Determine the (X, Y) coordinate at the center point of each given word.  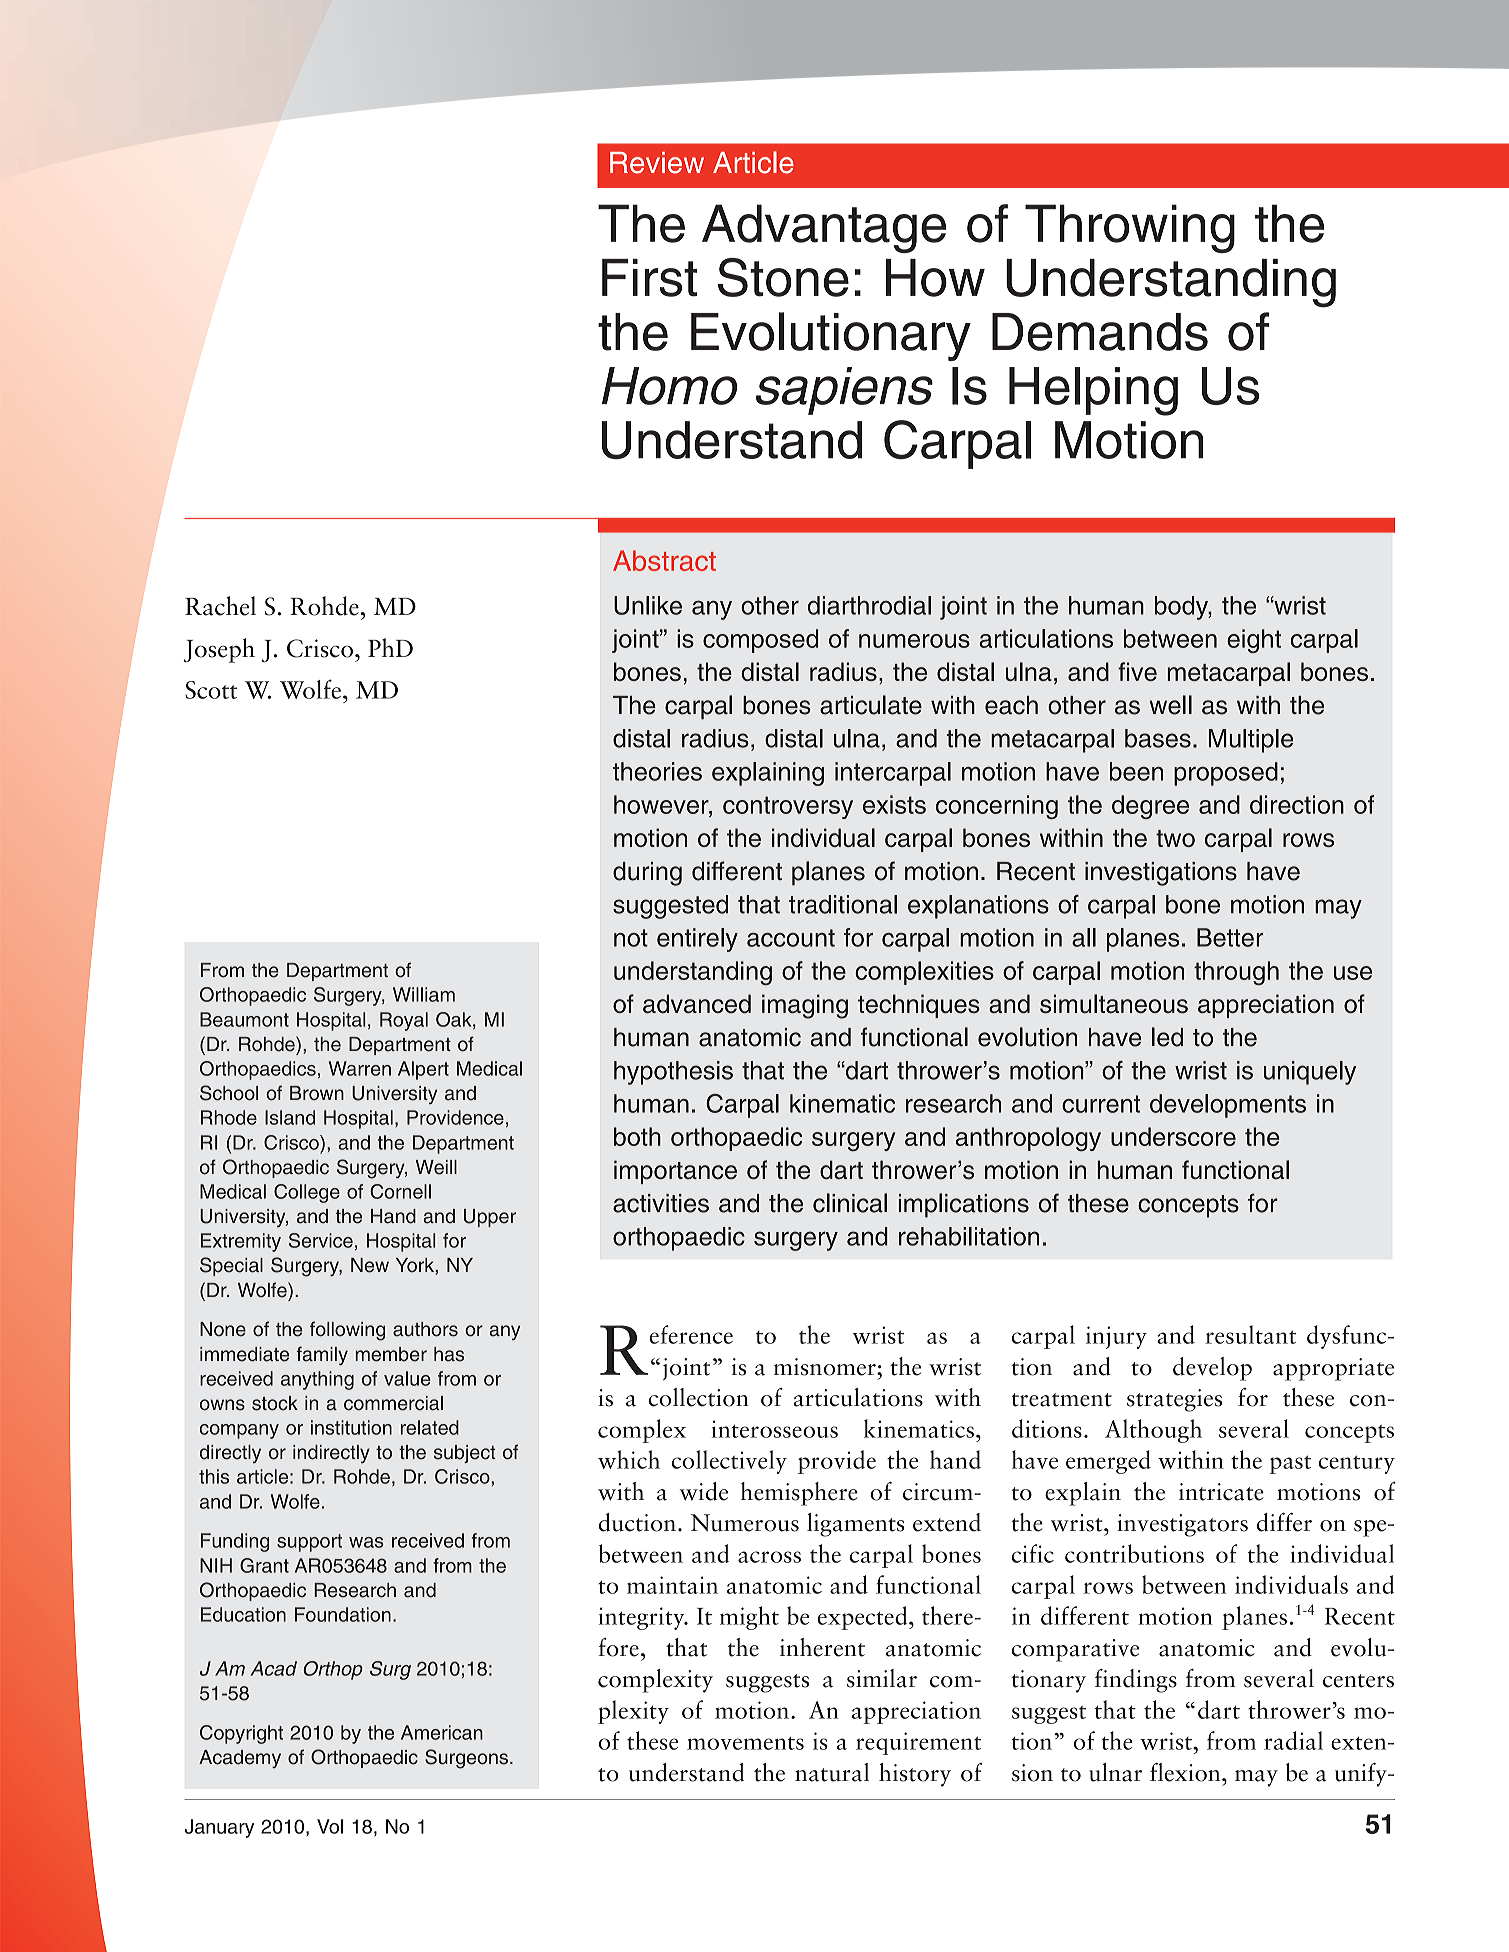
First (650, 278)
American (442, 1732)
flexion (1186, 1772)
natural (832, 1772)
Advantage (824, 228)
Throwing (1130, 228)
